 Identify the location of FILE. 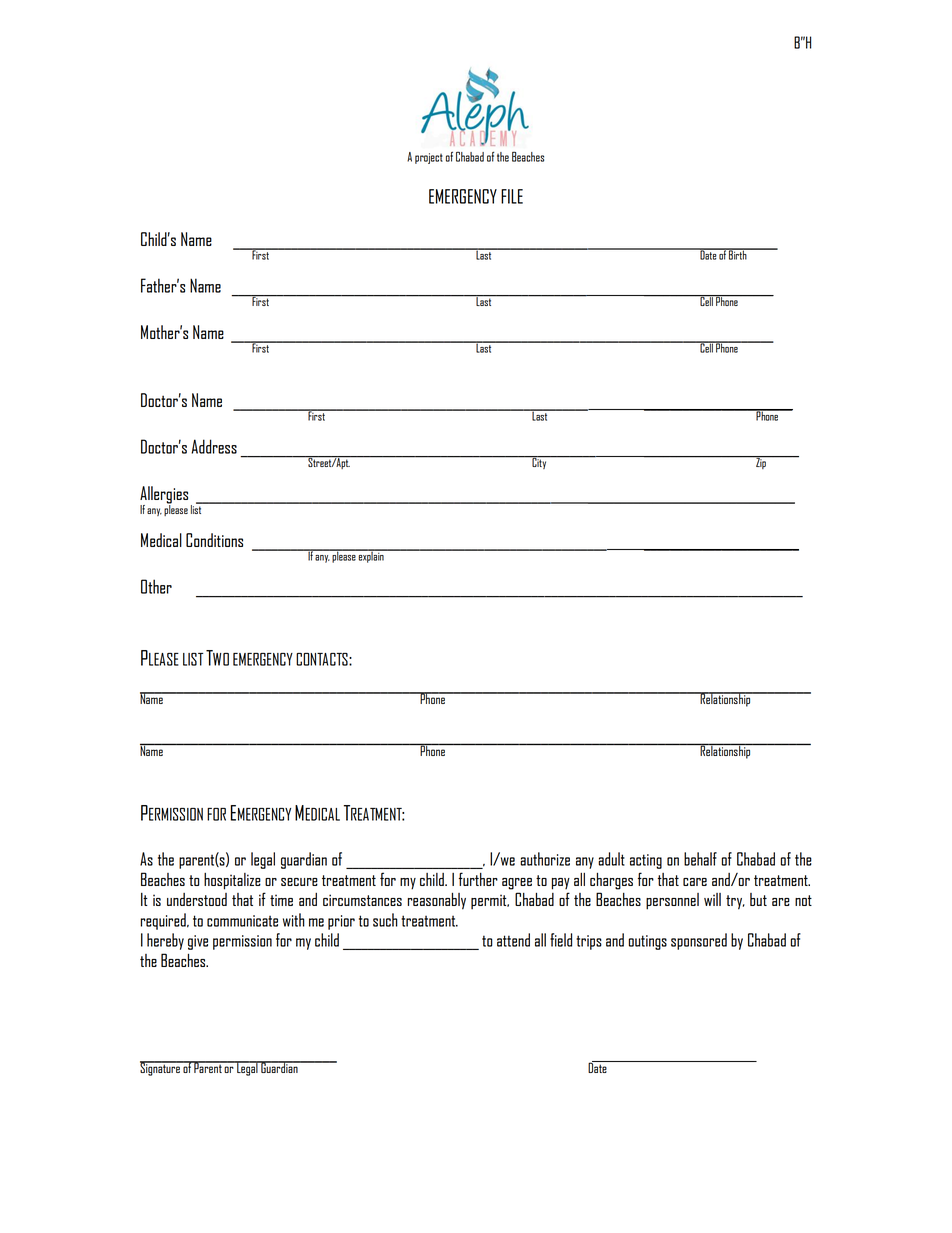
(512, 196).
